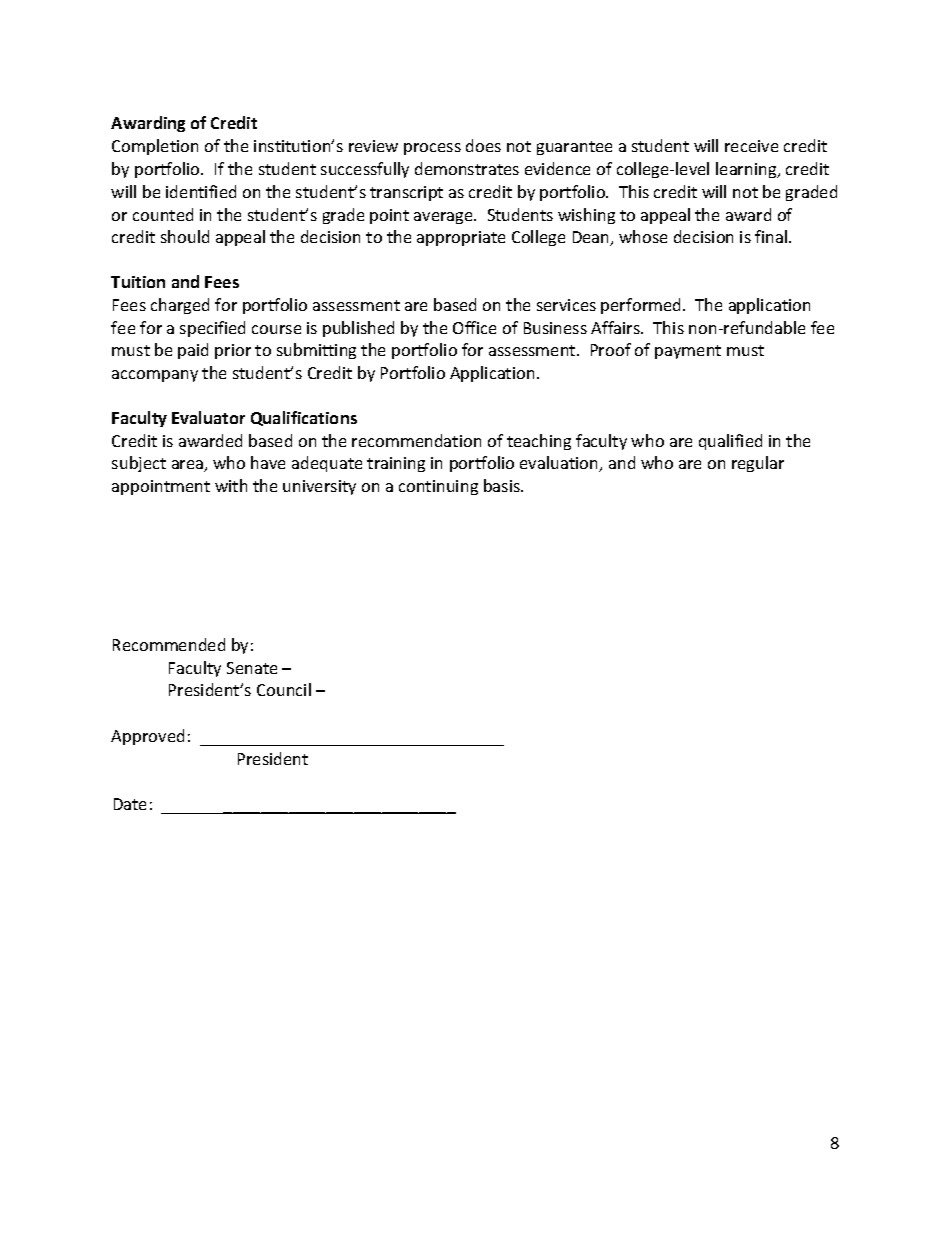  Describe the element at coordinates (467, 168) in the document. I see `demonstrates` at that location.
